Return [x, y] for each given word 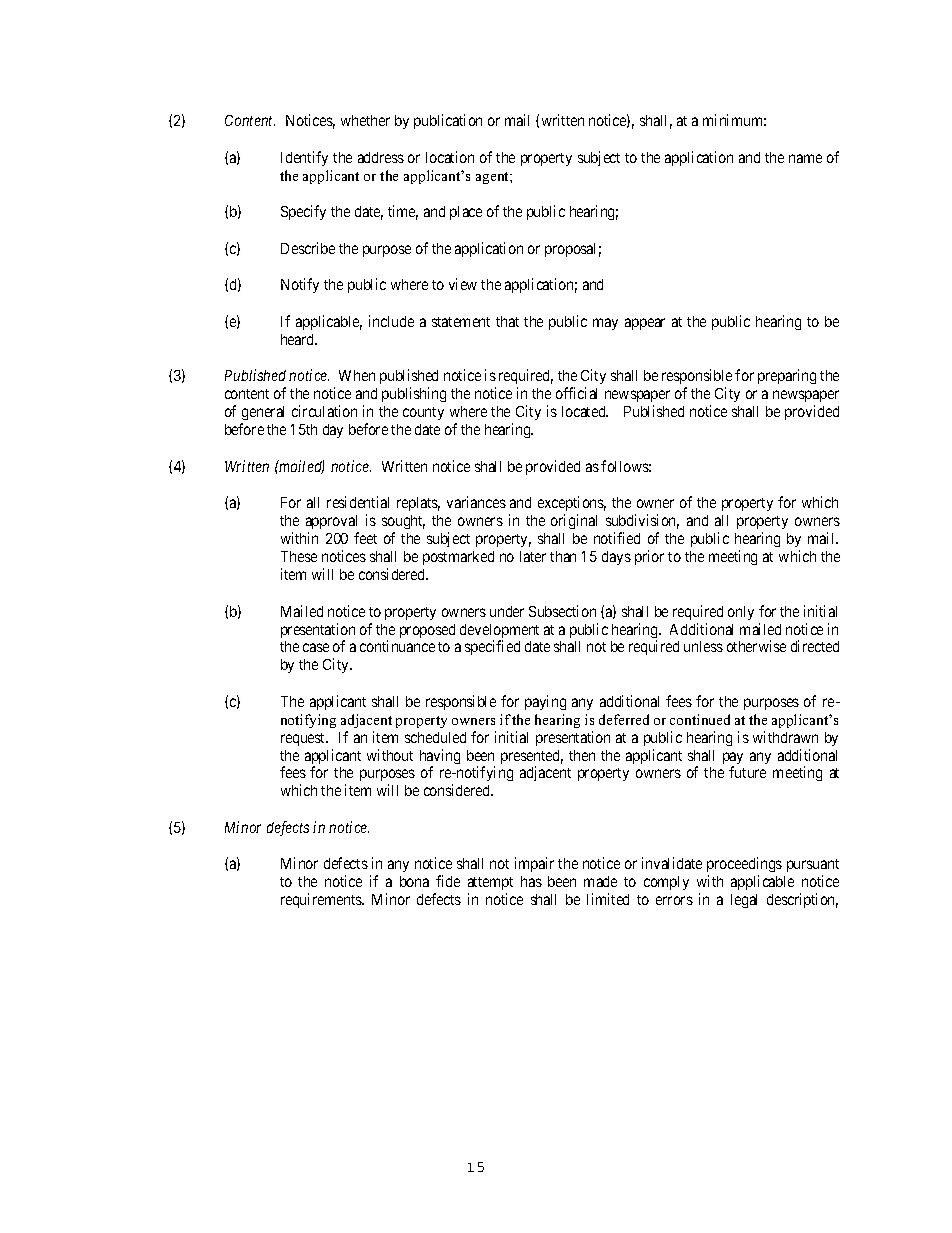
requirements [322, 900]
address [381, 157]
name [805, 158]
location [450, 157]
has [531, 881]
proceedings [744, 864]
